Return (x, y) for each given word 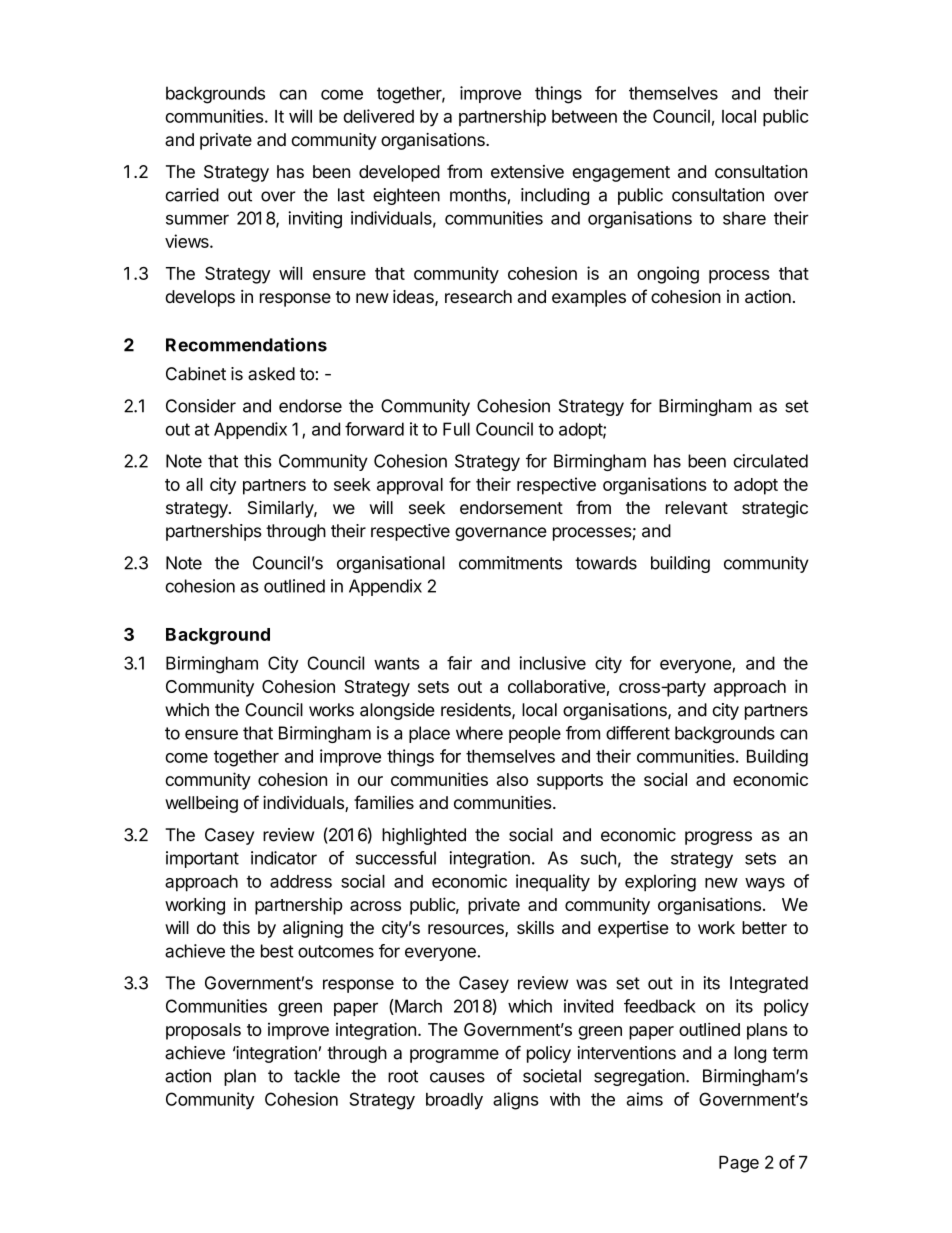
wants (397, 663)
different (638, 733)
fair (459, 663)
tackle (317, 1076)
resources (467, 930)
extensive (527, 171)
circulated (770, 461)
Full (456, 429)
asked (271, 374)
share (744, 218)
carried (192, 195)
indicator (284, 858)
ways (765, 885)
